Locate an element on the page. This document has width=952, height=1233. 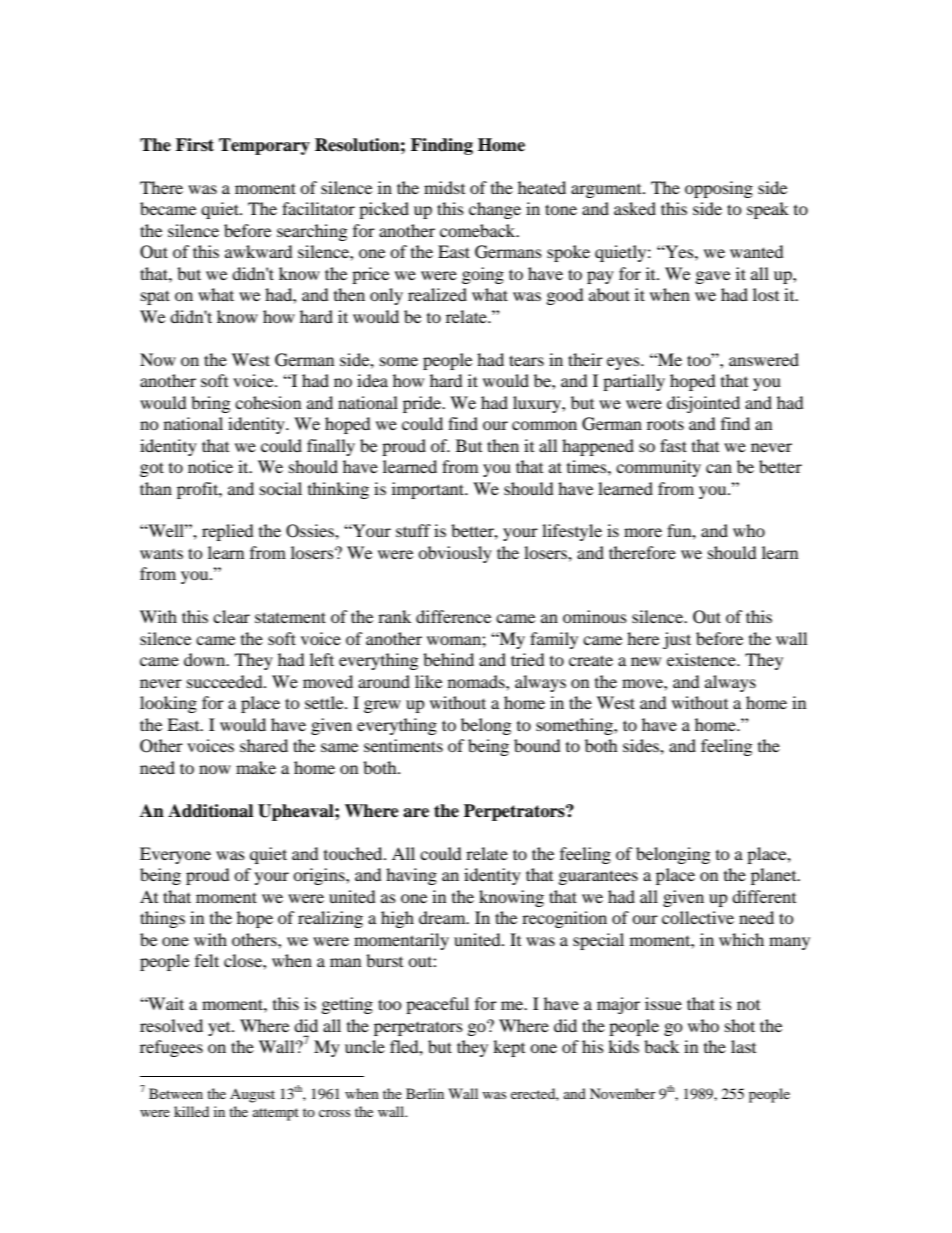
August is located at coordinates (252, 1095).
